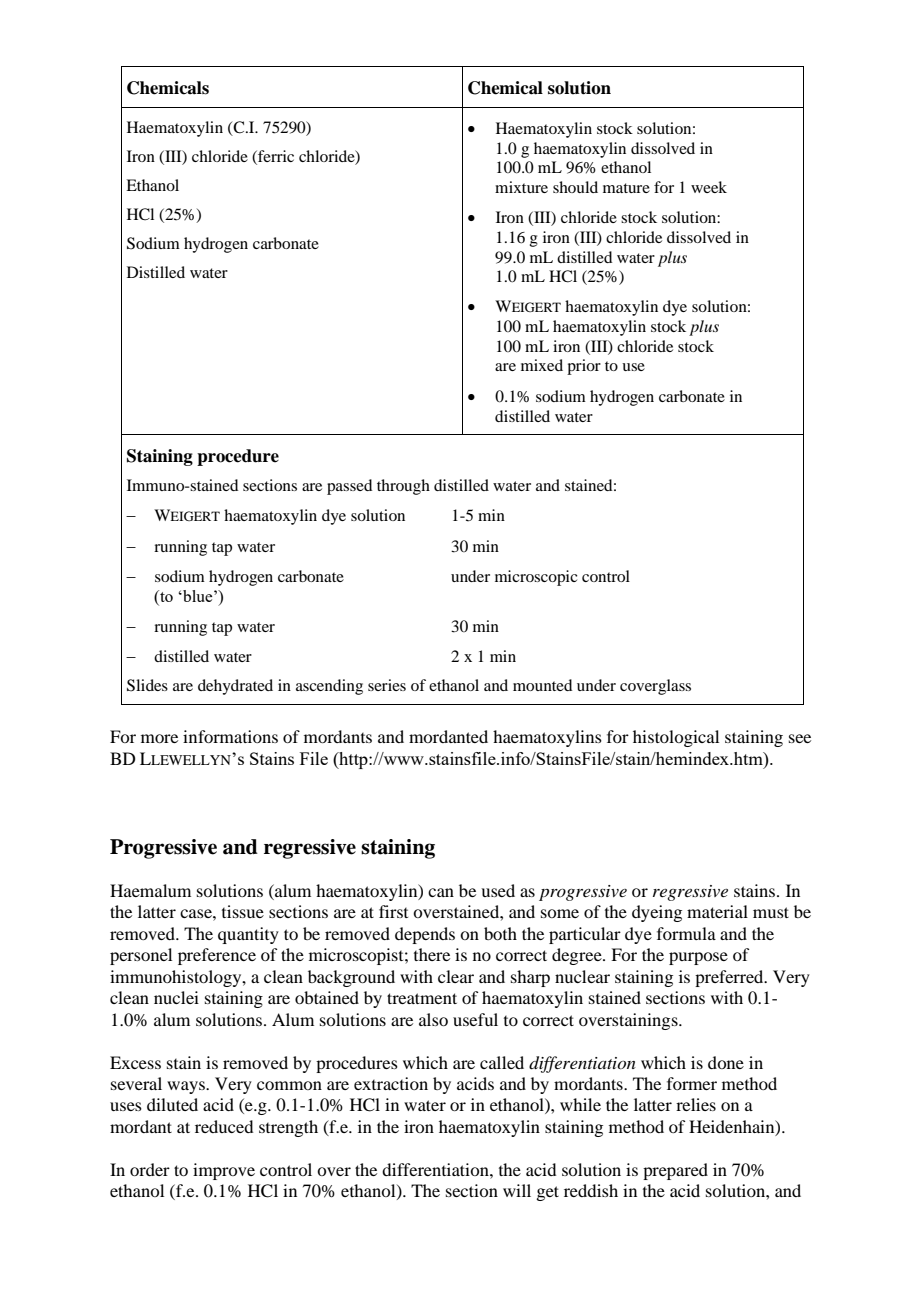  I want to click on mixture, so click(521, 187).
